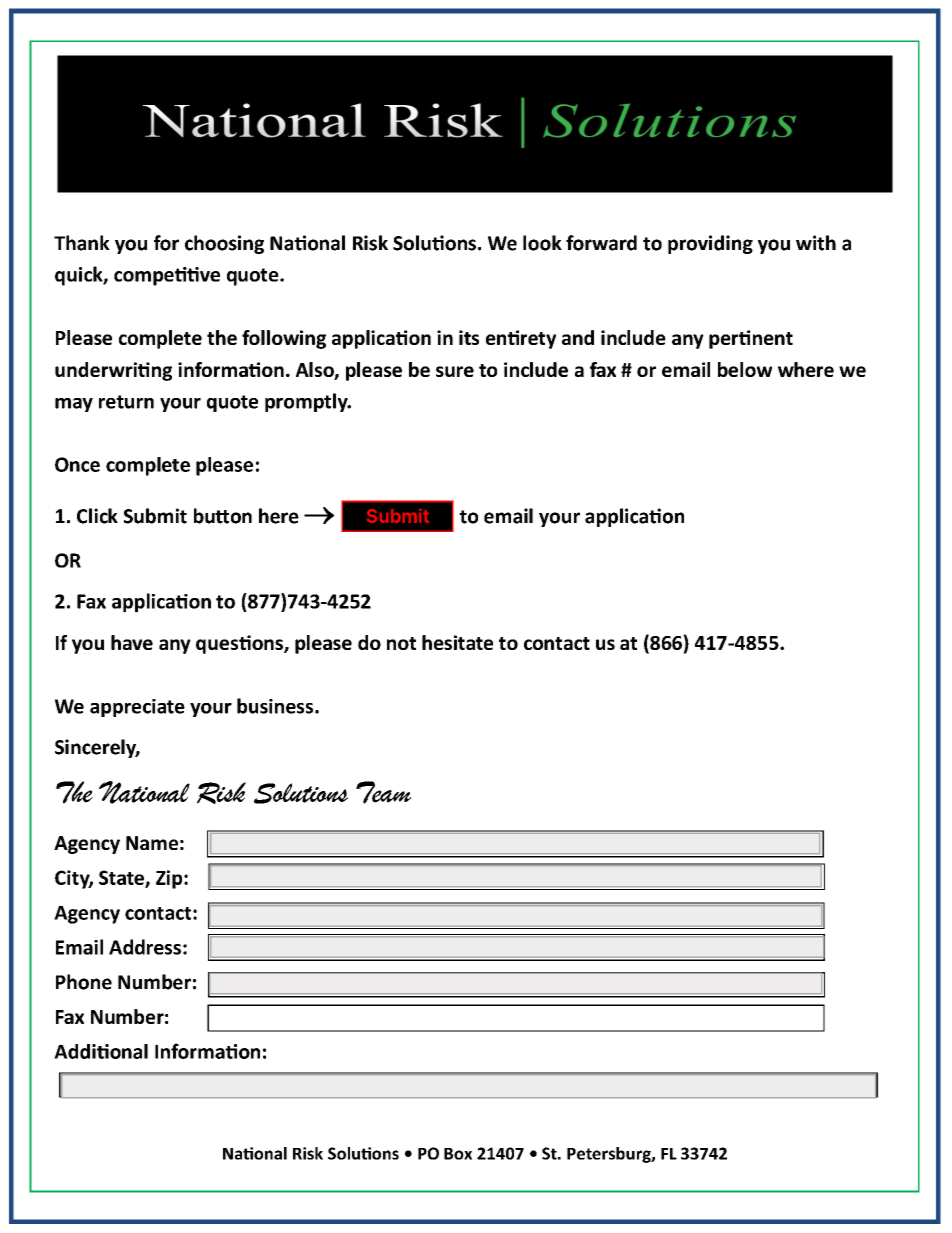  Describe the element at coordinates (745, 369) in the image. I see `below` at that location.
